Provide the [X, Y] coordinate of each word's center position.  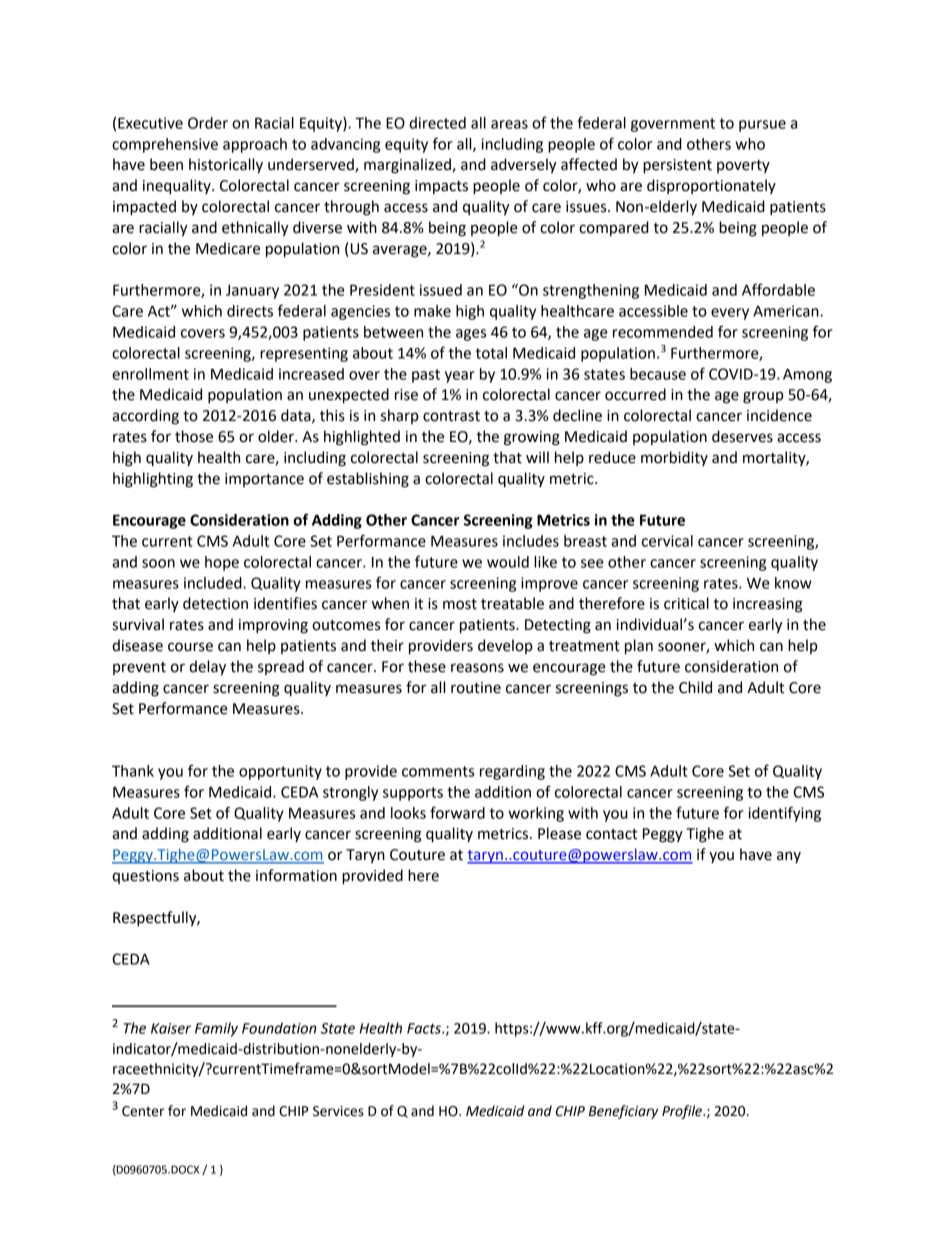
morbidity [674, 458]
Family [216, 1029]
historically [226, 166]
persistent [677, 166]
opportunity [280, 772]
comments [438, 771]
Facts [425, 1028]
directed [437, 123]
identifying [784, 814]
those [194, 436]
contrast [451, 416]
